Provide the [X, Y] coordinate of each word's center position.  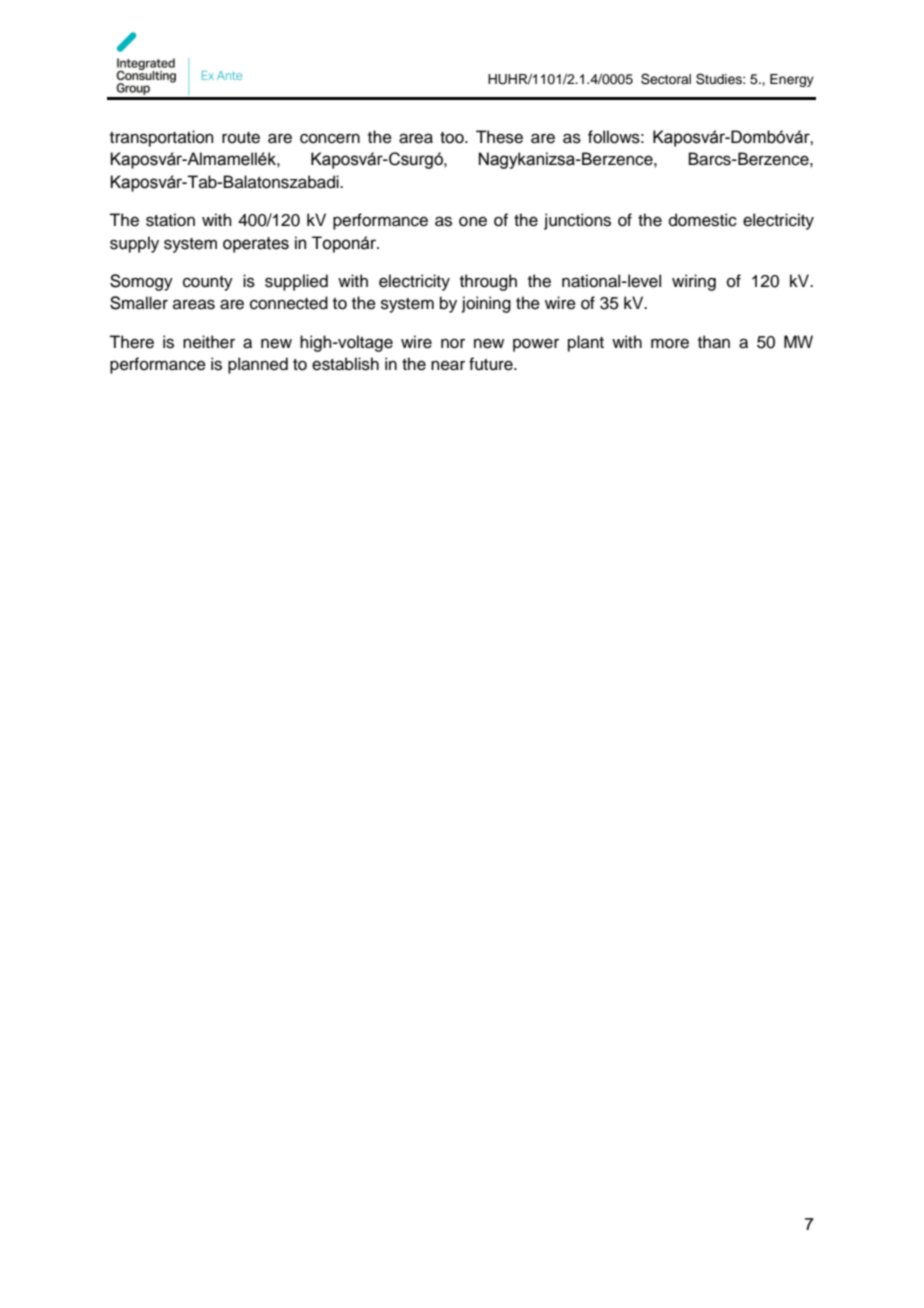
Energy [792, 80]
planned [258, 365]
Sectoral [666, 79]
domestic [703, 220]
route [241, 138]
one [473, 221]
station [170, 220]
